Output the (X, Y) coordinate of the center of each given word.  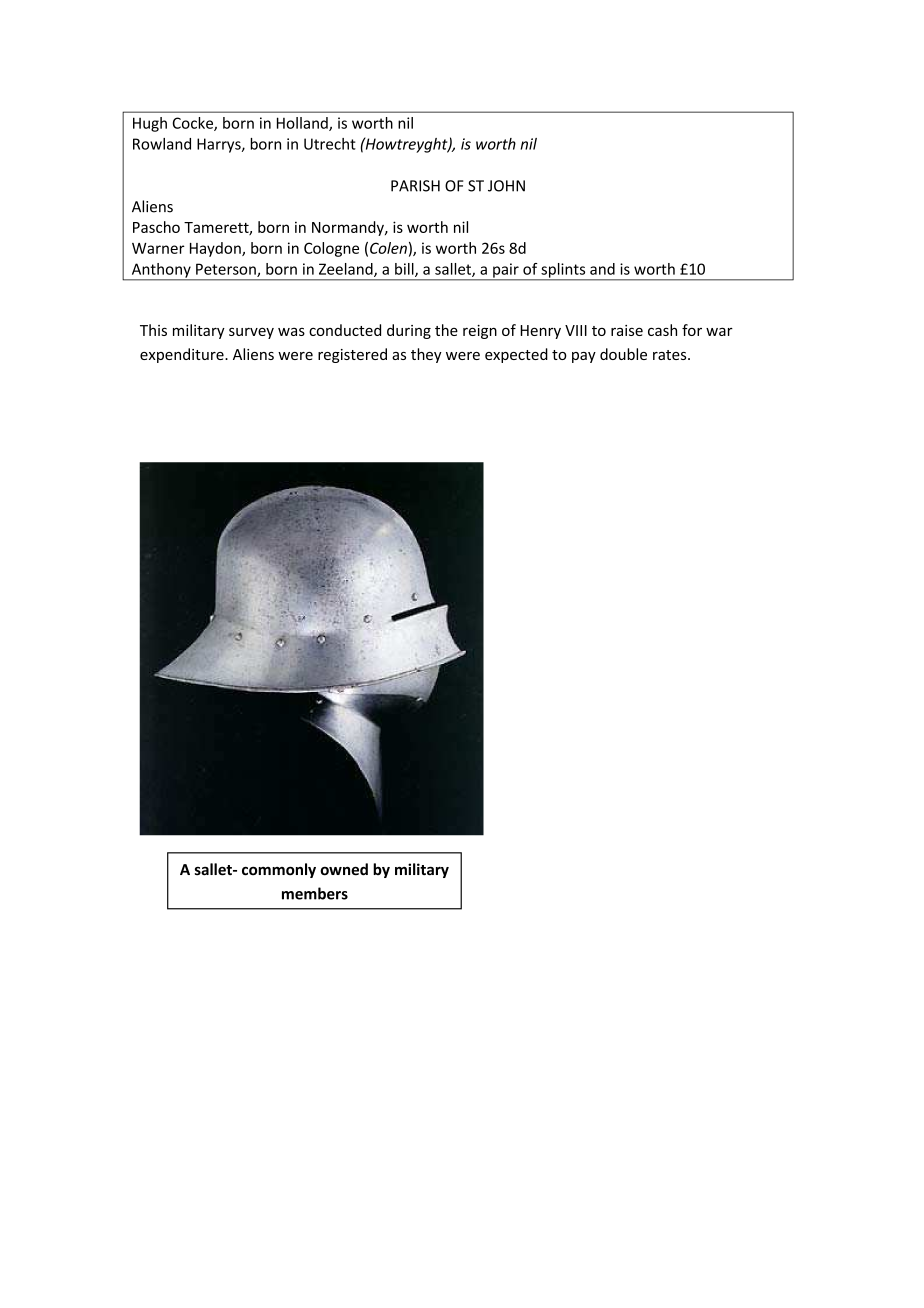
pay (584, 357)
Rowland (162, 144)
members (315, 893)
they (426, 355)
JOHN (506, 186)
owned (344, 869)
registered (352, 355)
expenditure (183, 355)
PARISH (415, 186)
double (623, 354)
